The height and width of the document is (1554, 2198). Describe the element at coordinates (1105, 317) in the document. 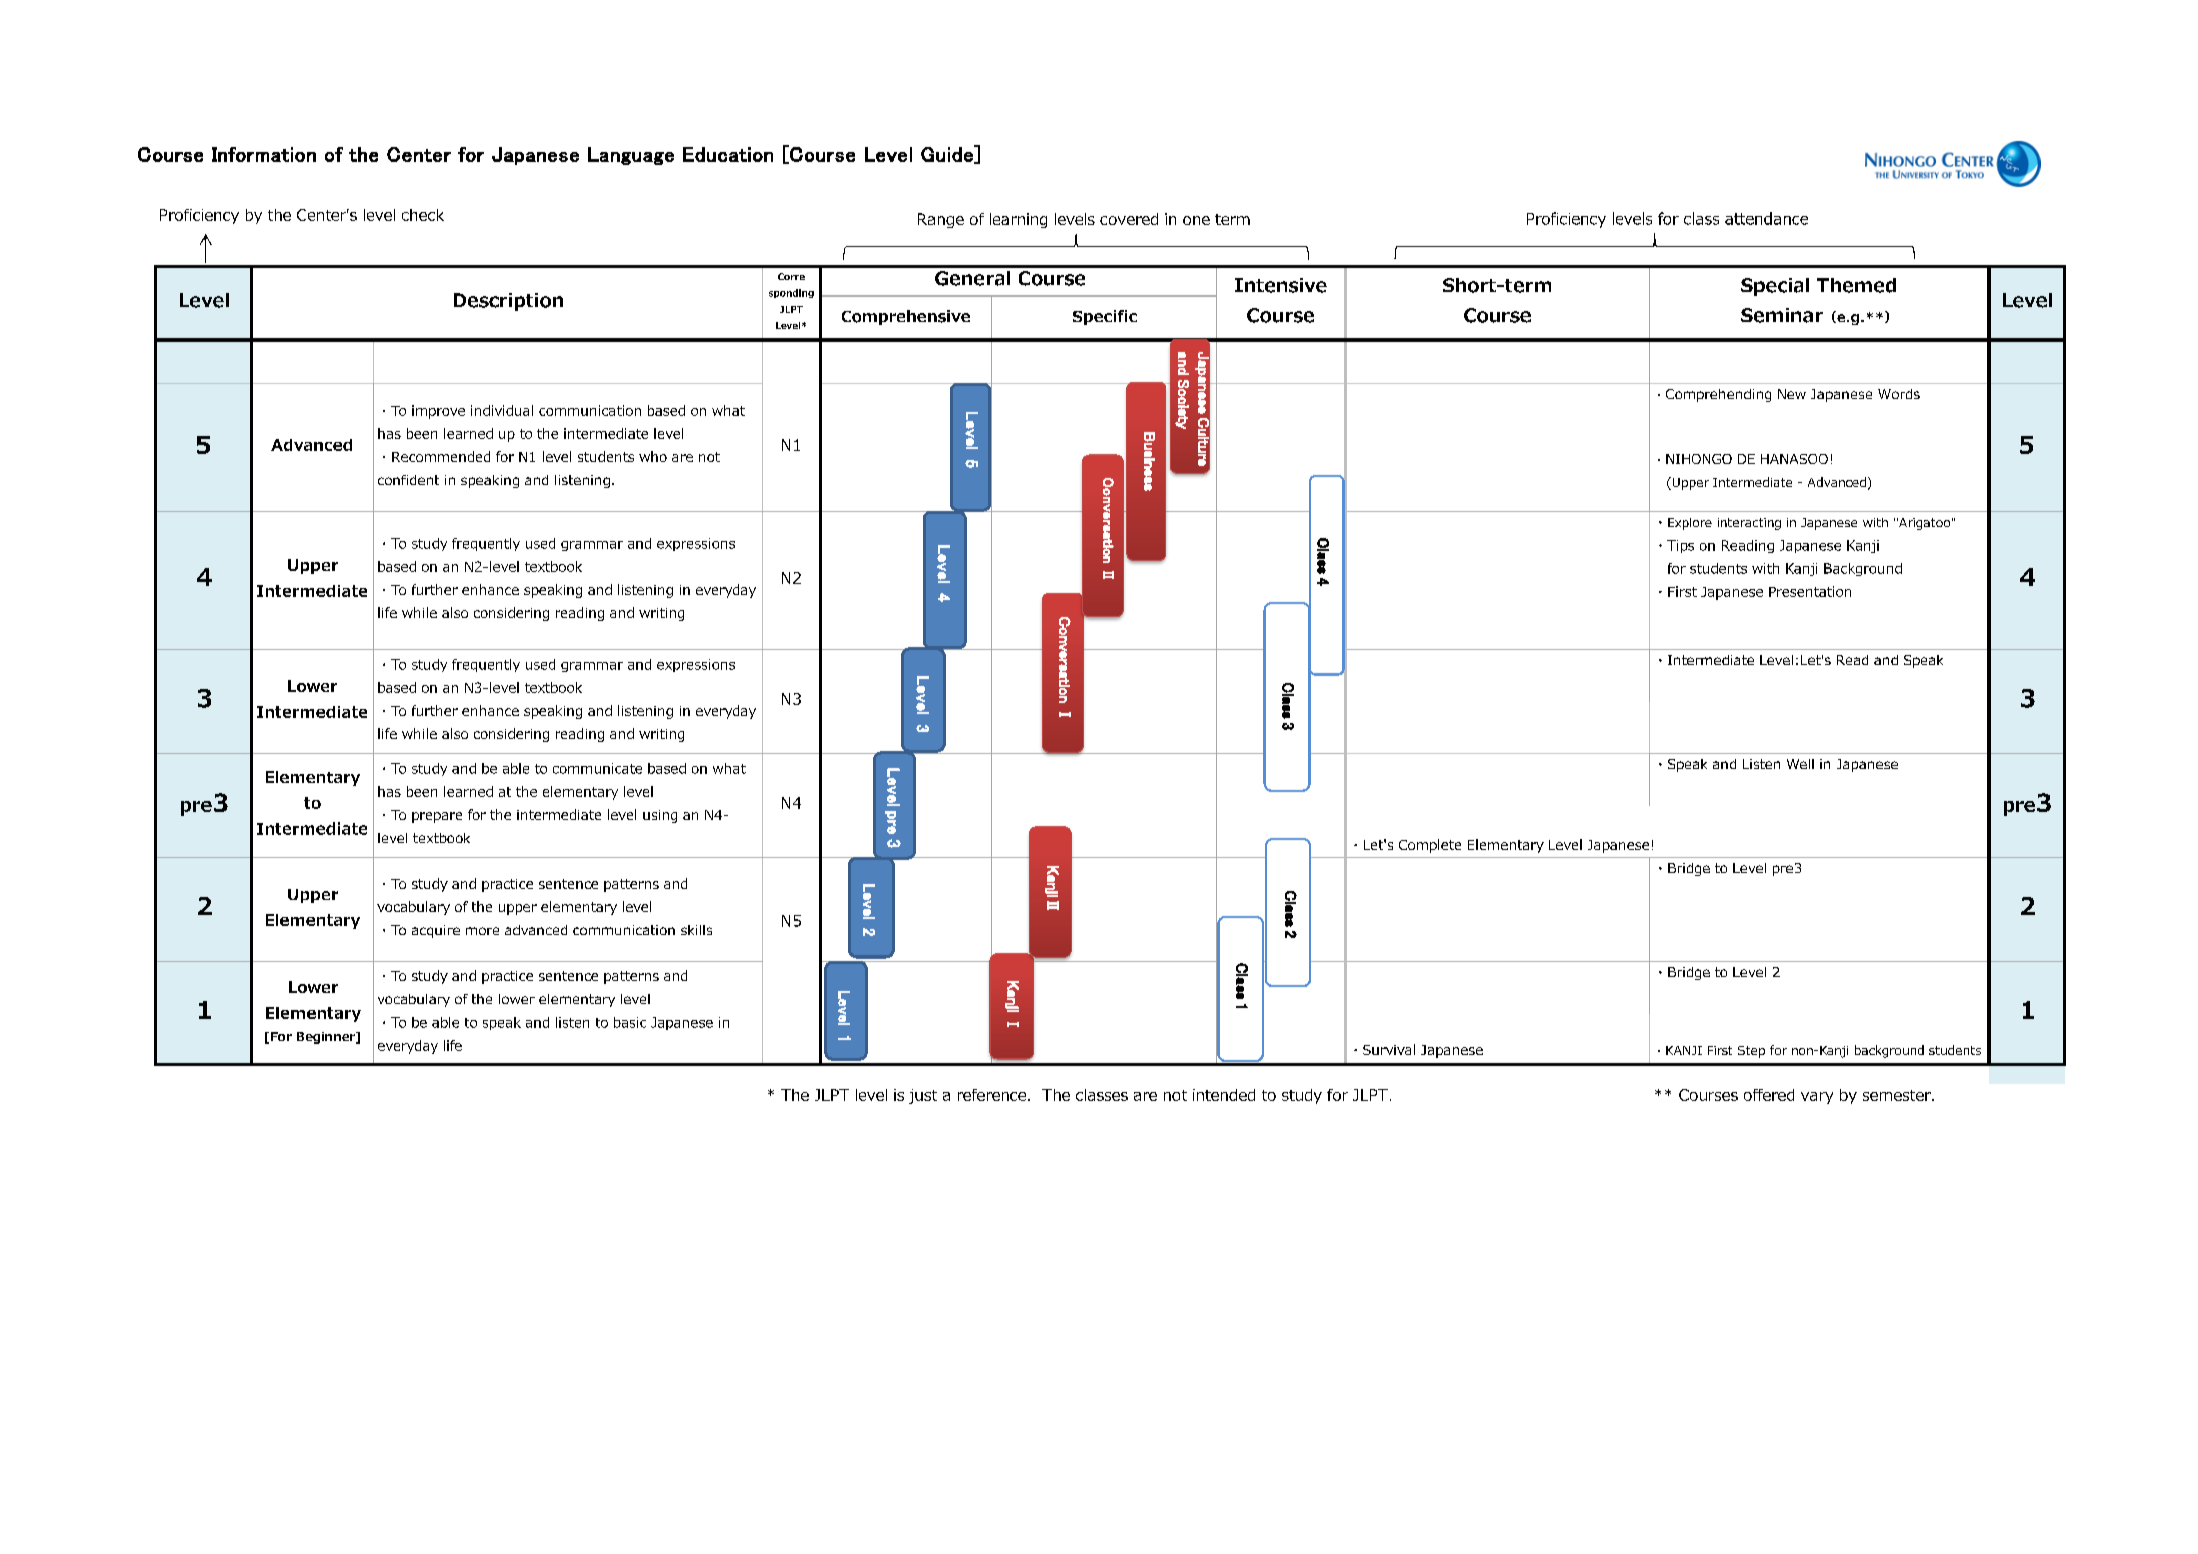

I see `Specific` at that location.
